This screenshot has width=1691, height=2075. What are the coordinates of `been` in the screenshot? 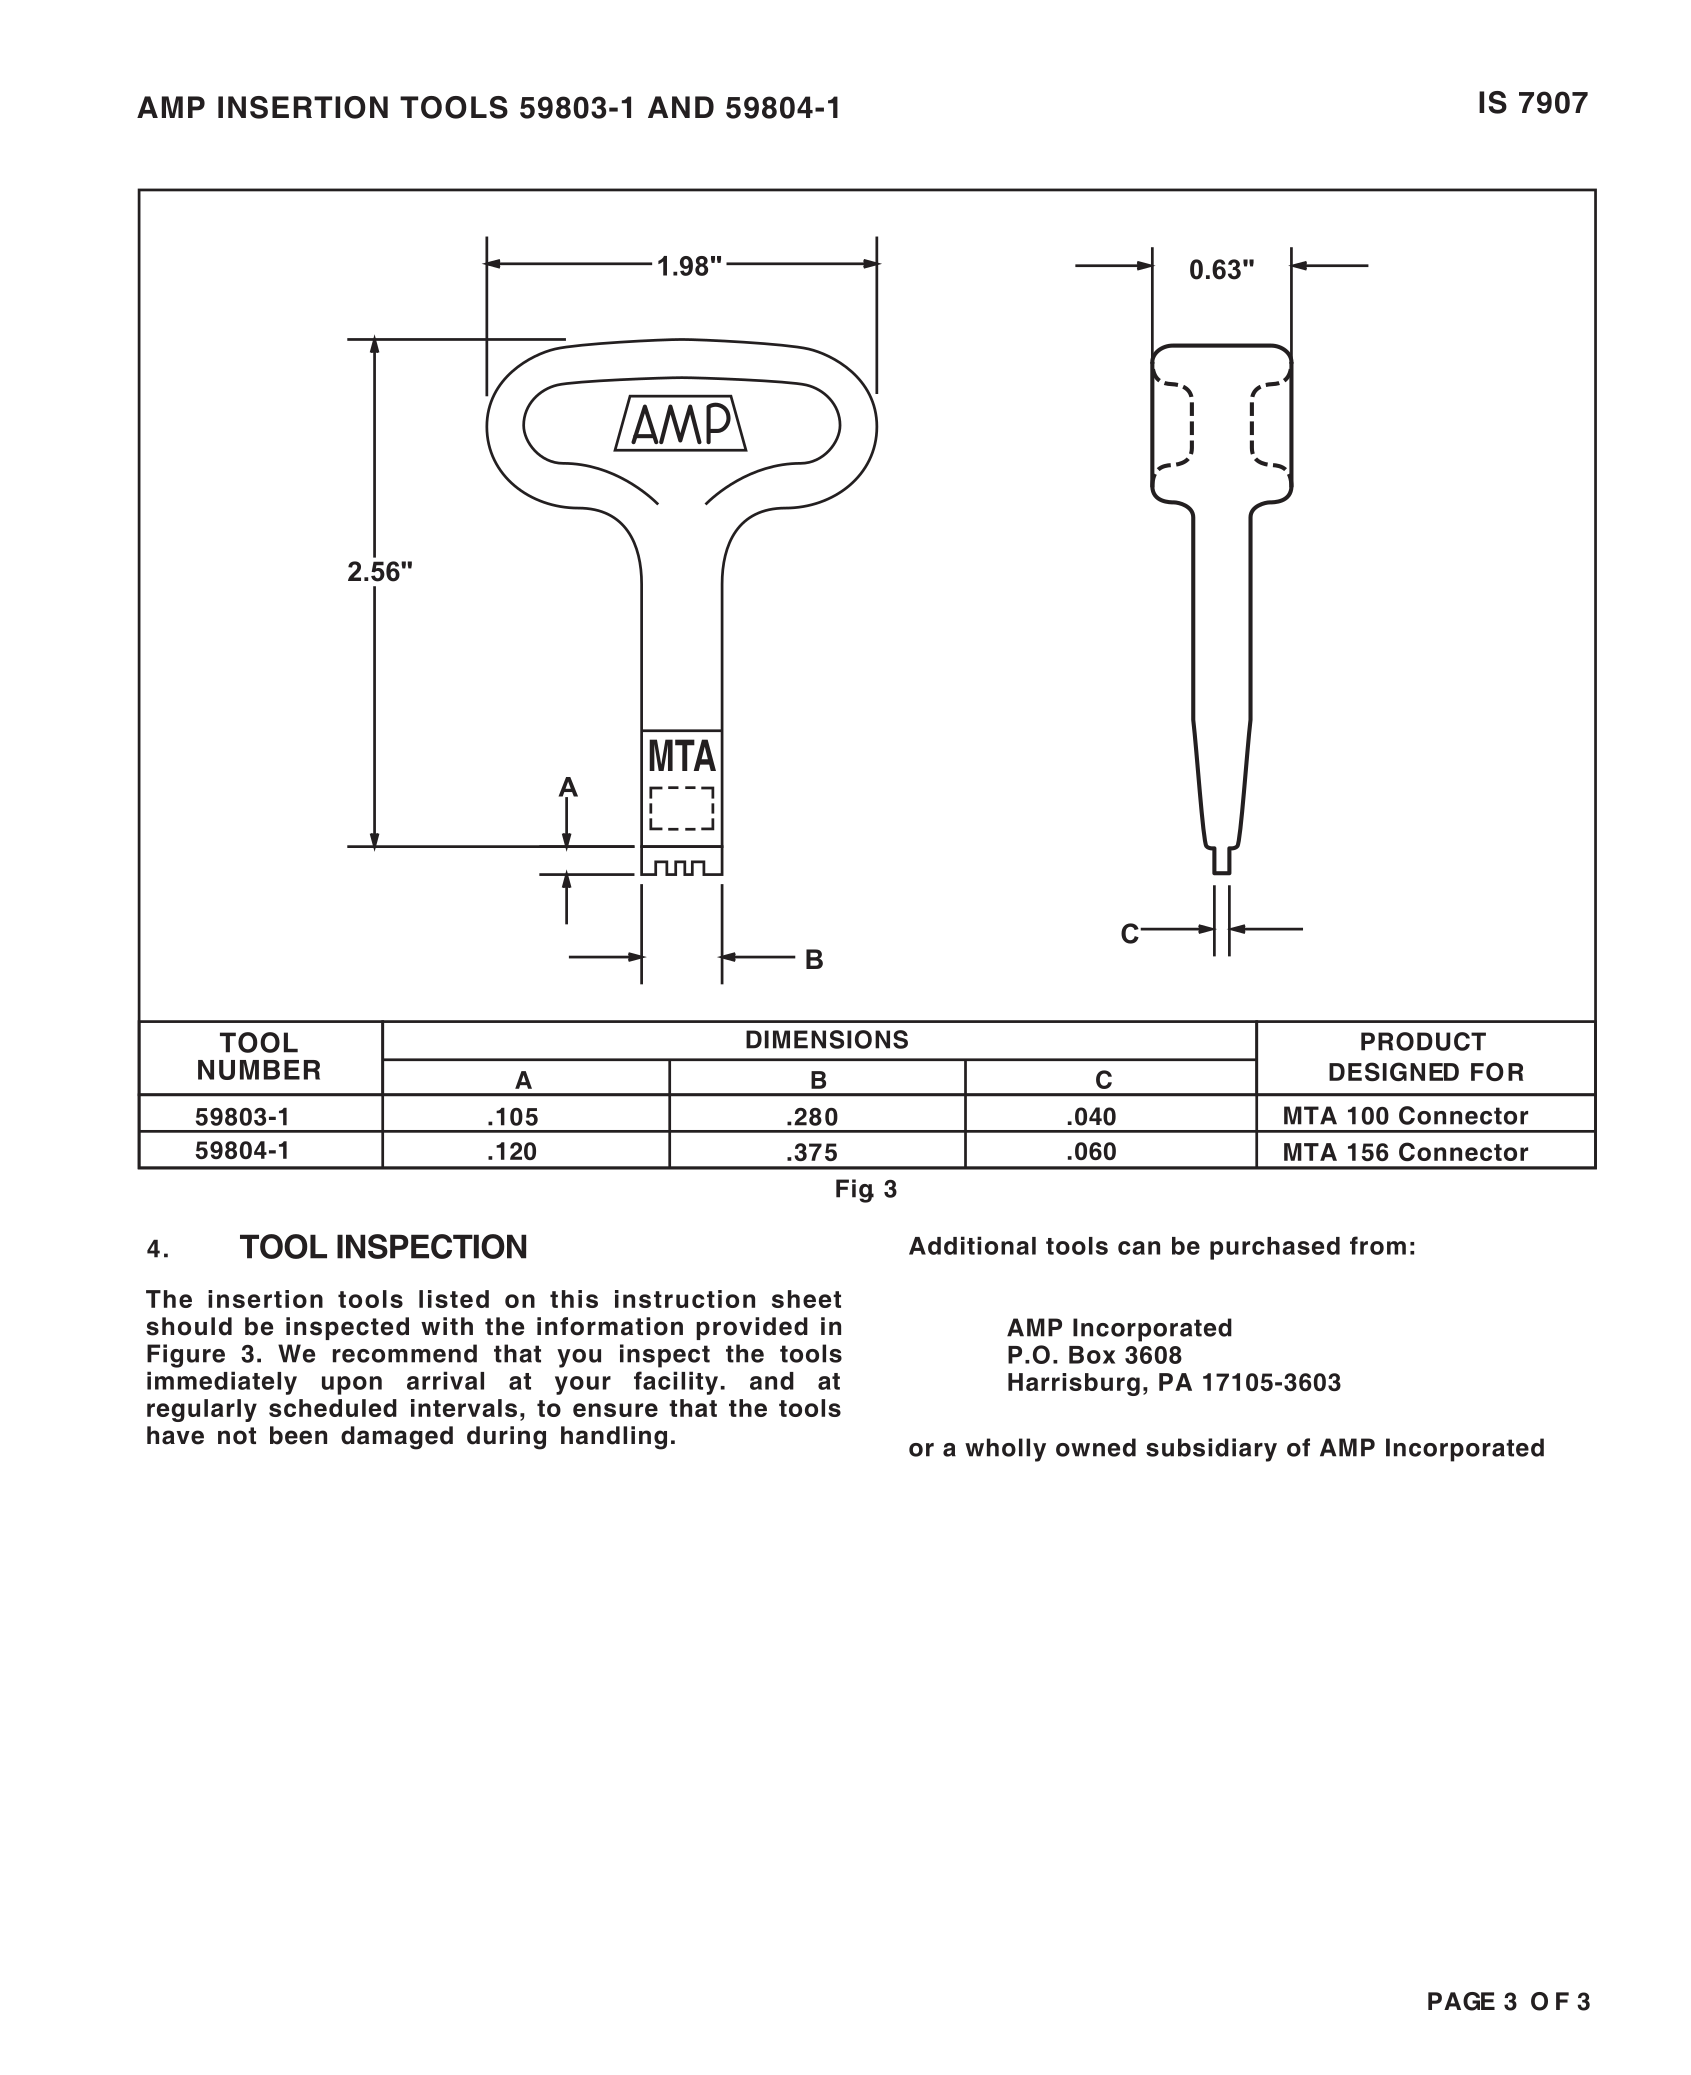 It's located at (298, 1435).
